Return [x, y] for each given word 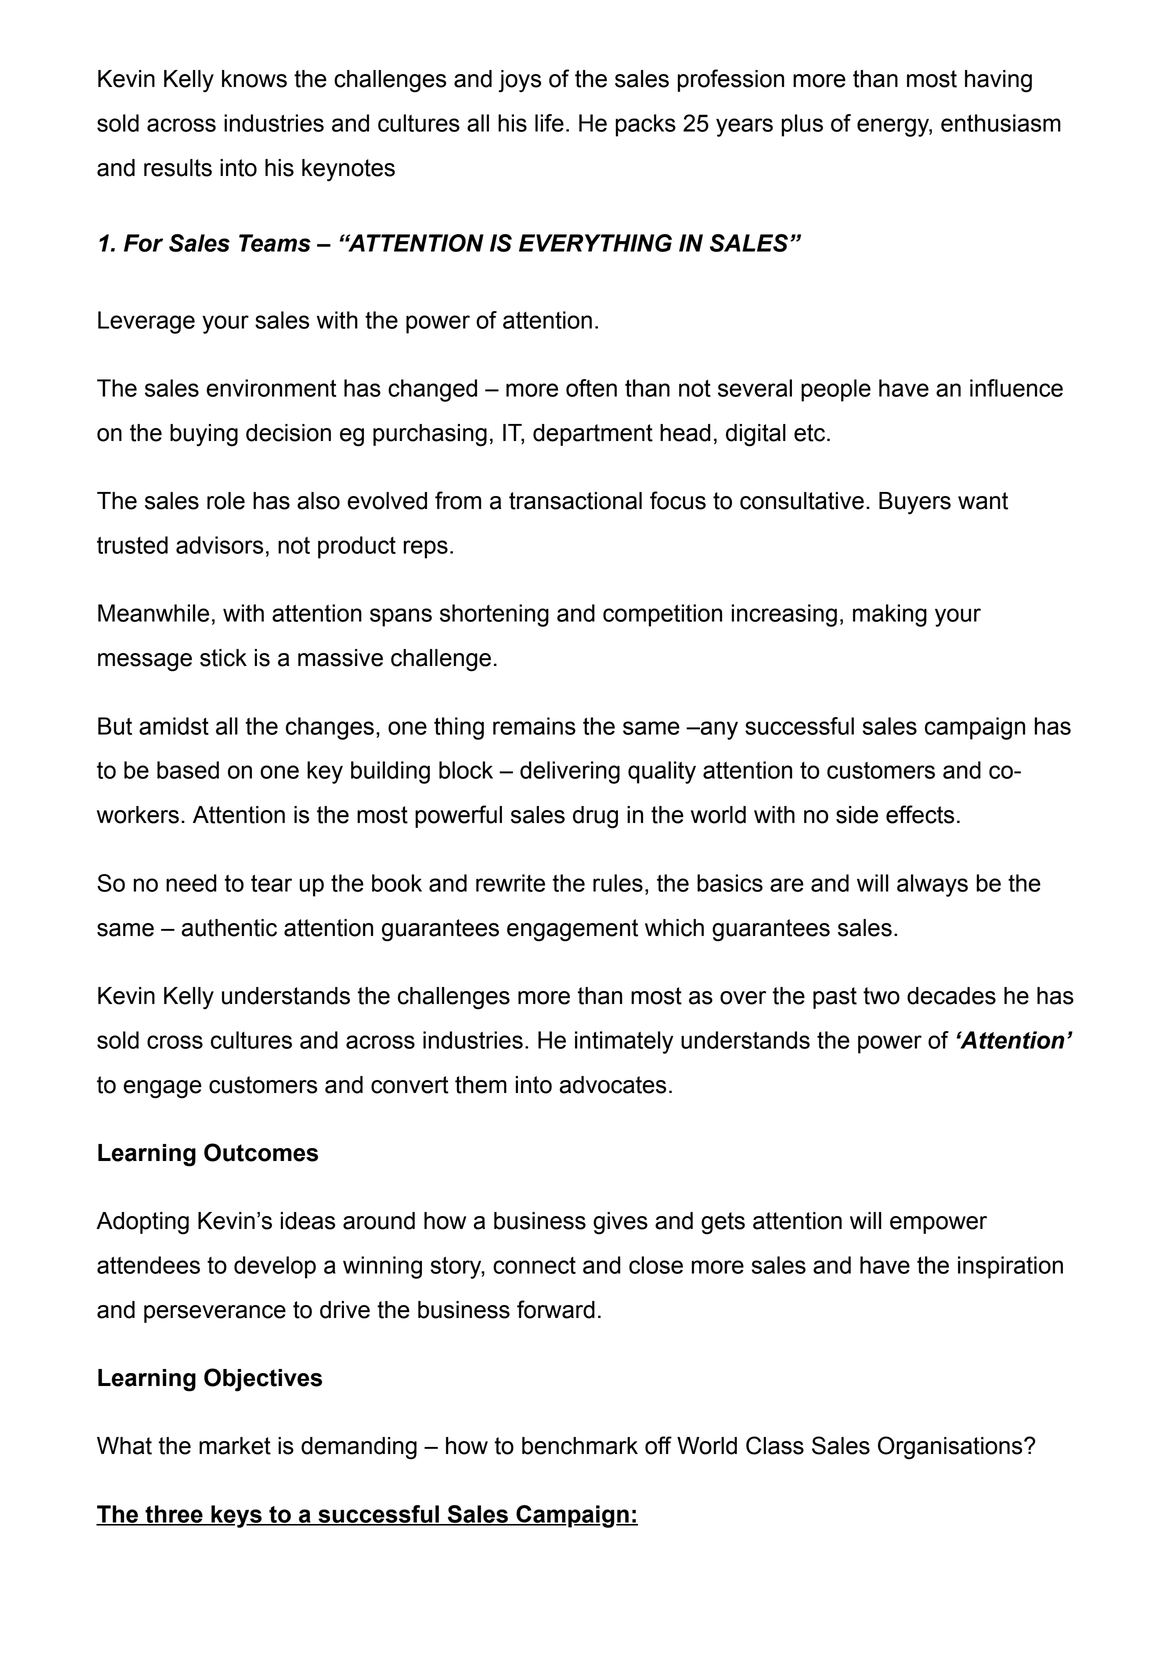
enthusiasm [1001, 123]
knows [254, 79]
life [549, 123]
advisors [219, 545]
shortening [494, 615]
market [235, 1446]
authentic [229, 928]
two [881, 996]
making [890, 615]
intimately [624, 1042]
